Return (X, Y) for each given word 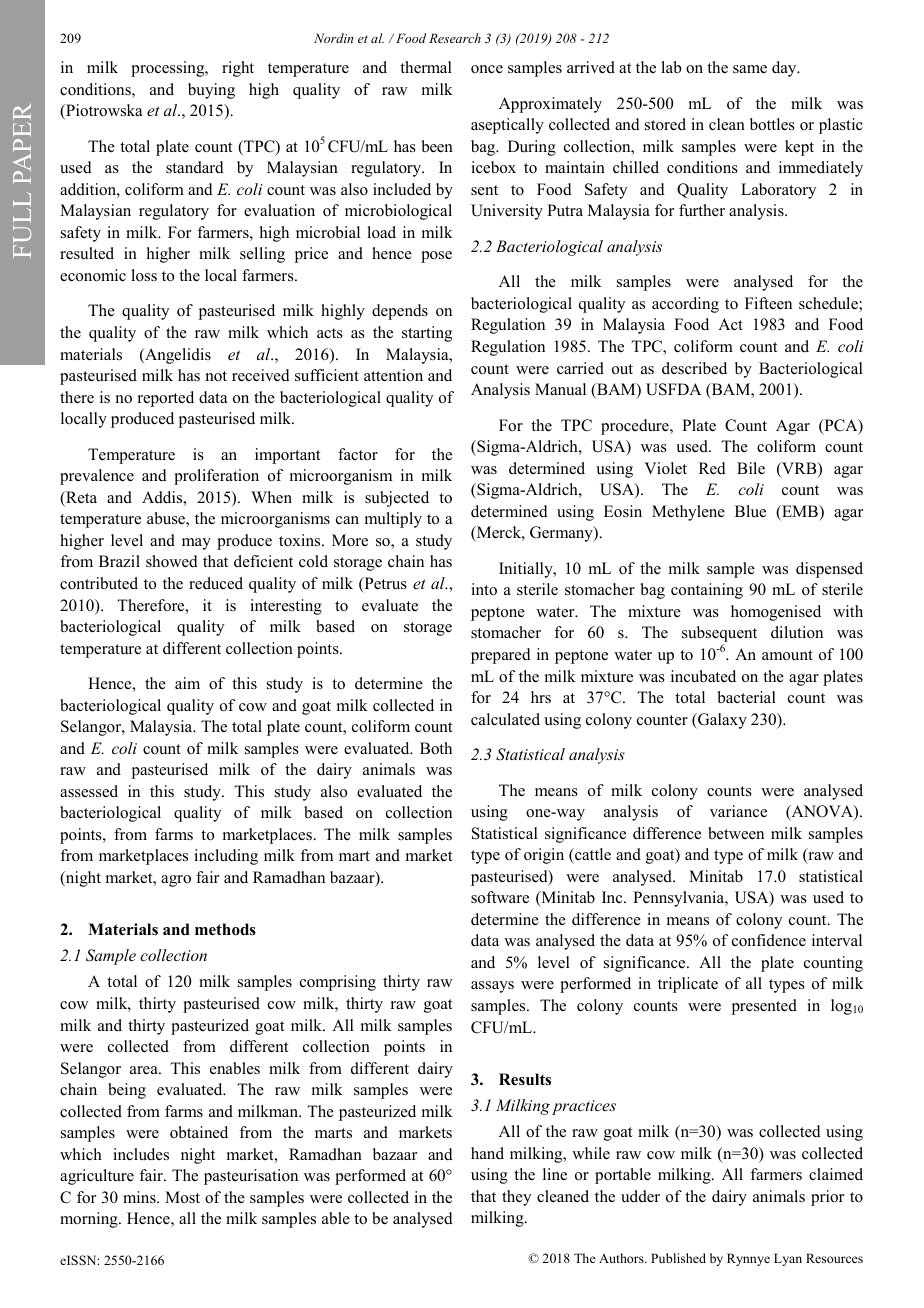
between (736, 833)
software (500, 897)
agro (176, 881)
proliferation (216, 477)
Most (182, 1197)
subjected (397, 499)
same (750, 69)
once (487, 69)
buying (211, 91)
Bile (751, 468)
